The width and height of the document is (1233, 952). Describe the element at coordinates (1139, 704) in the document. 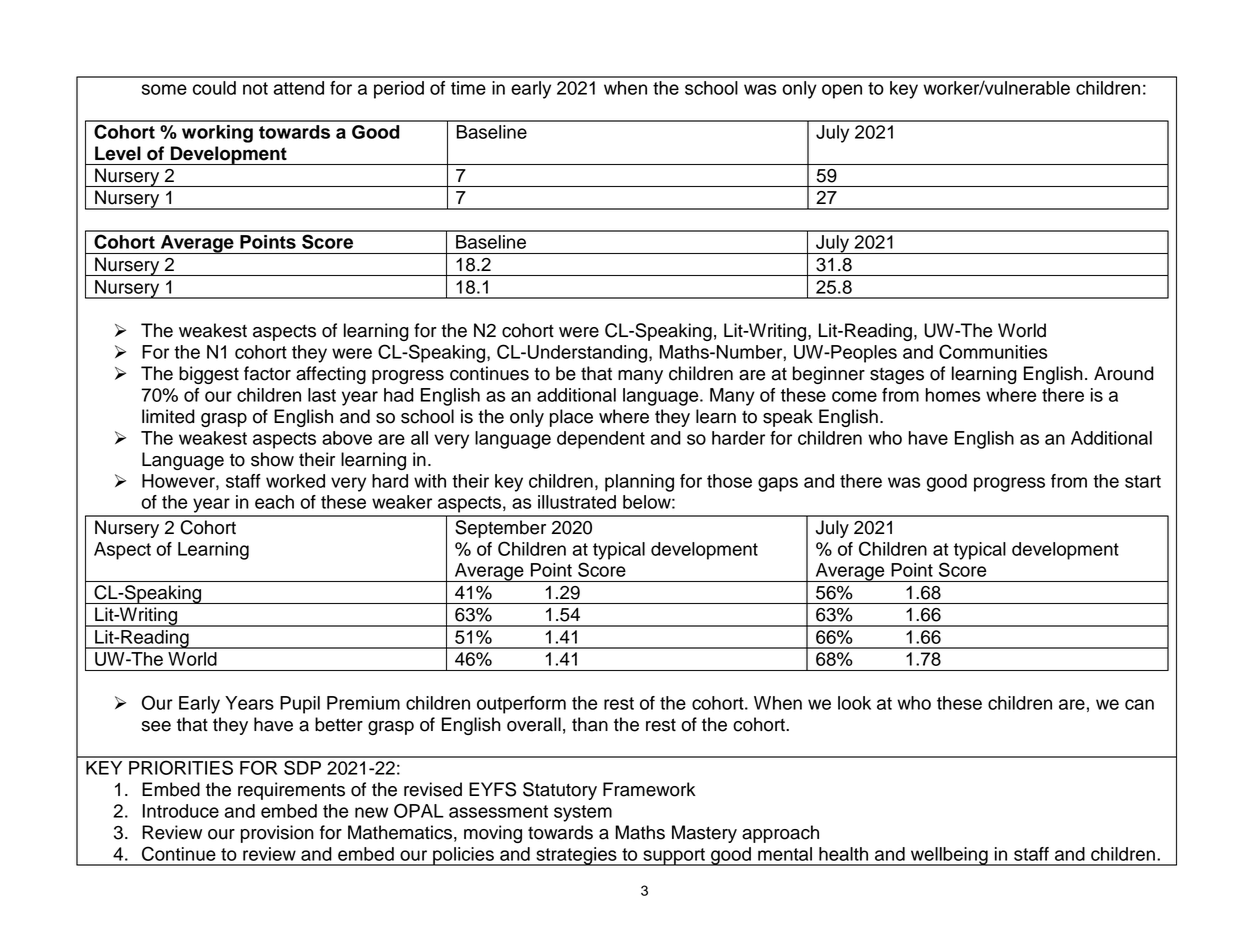

I see `can` at that location.
